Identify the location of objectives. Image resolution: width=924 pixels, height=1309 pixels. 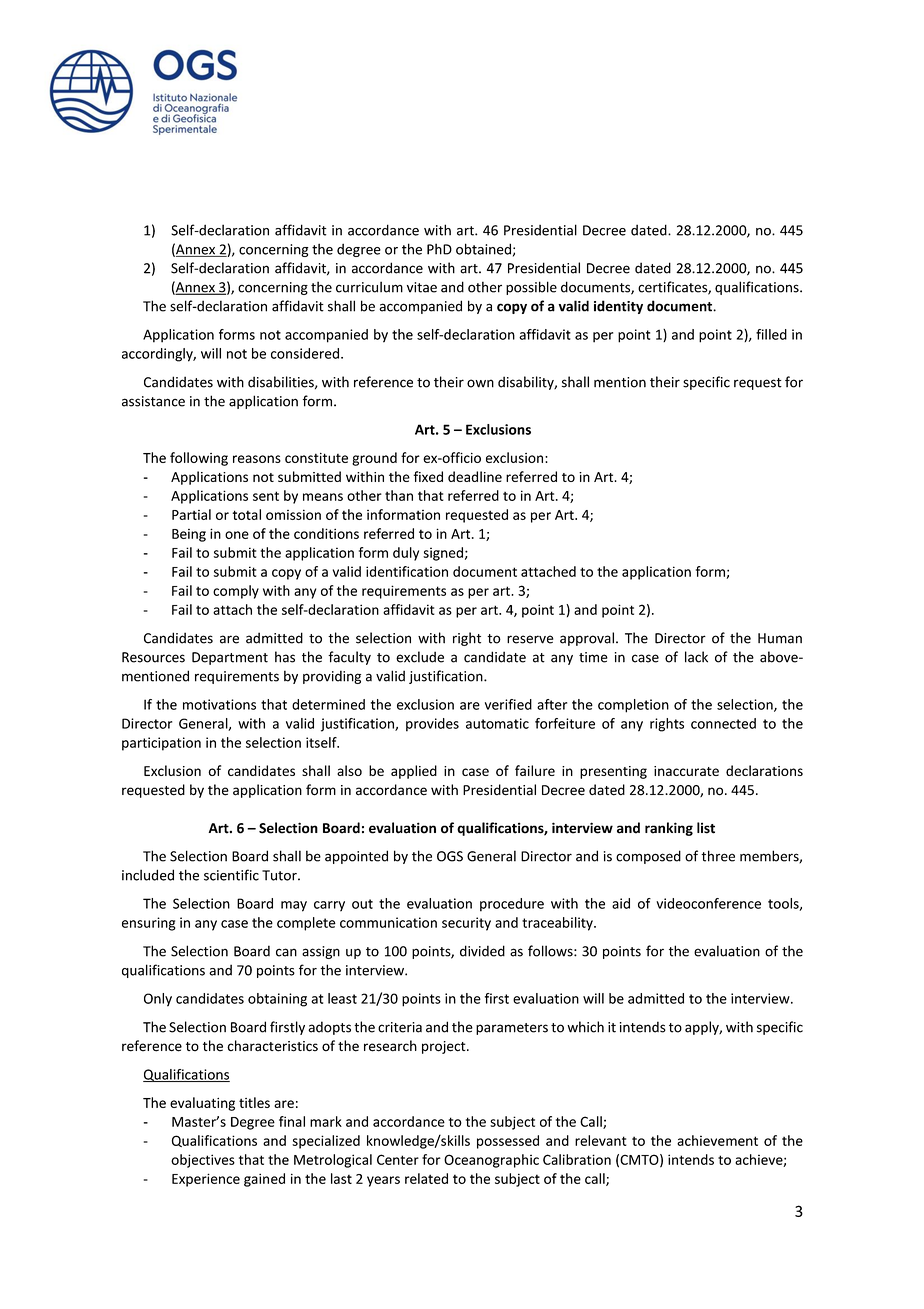
(203, 1161).
